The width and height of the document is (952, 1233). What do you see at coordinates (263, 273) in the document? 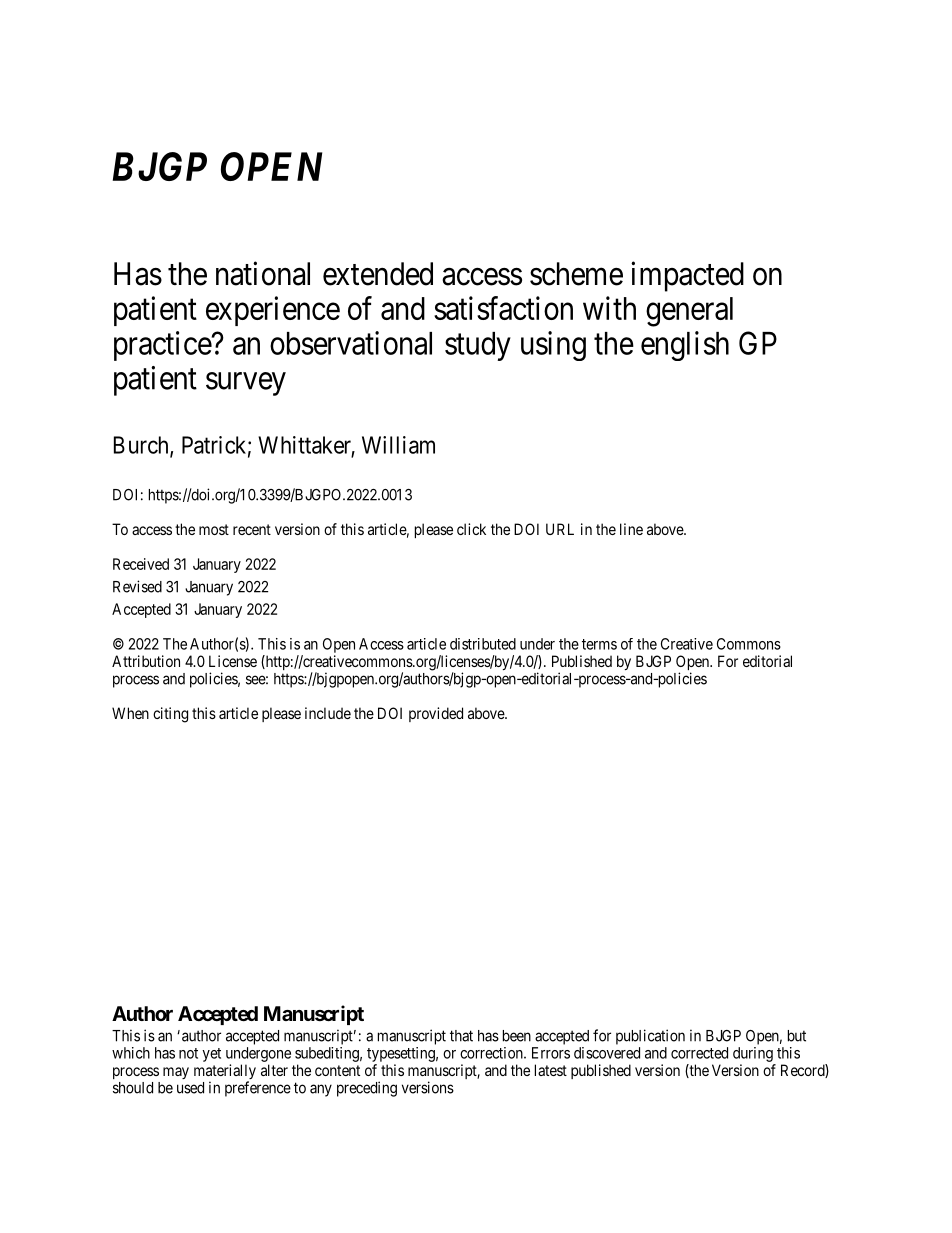
I see `national` at bounding box center [263, 273].
